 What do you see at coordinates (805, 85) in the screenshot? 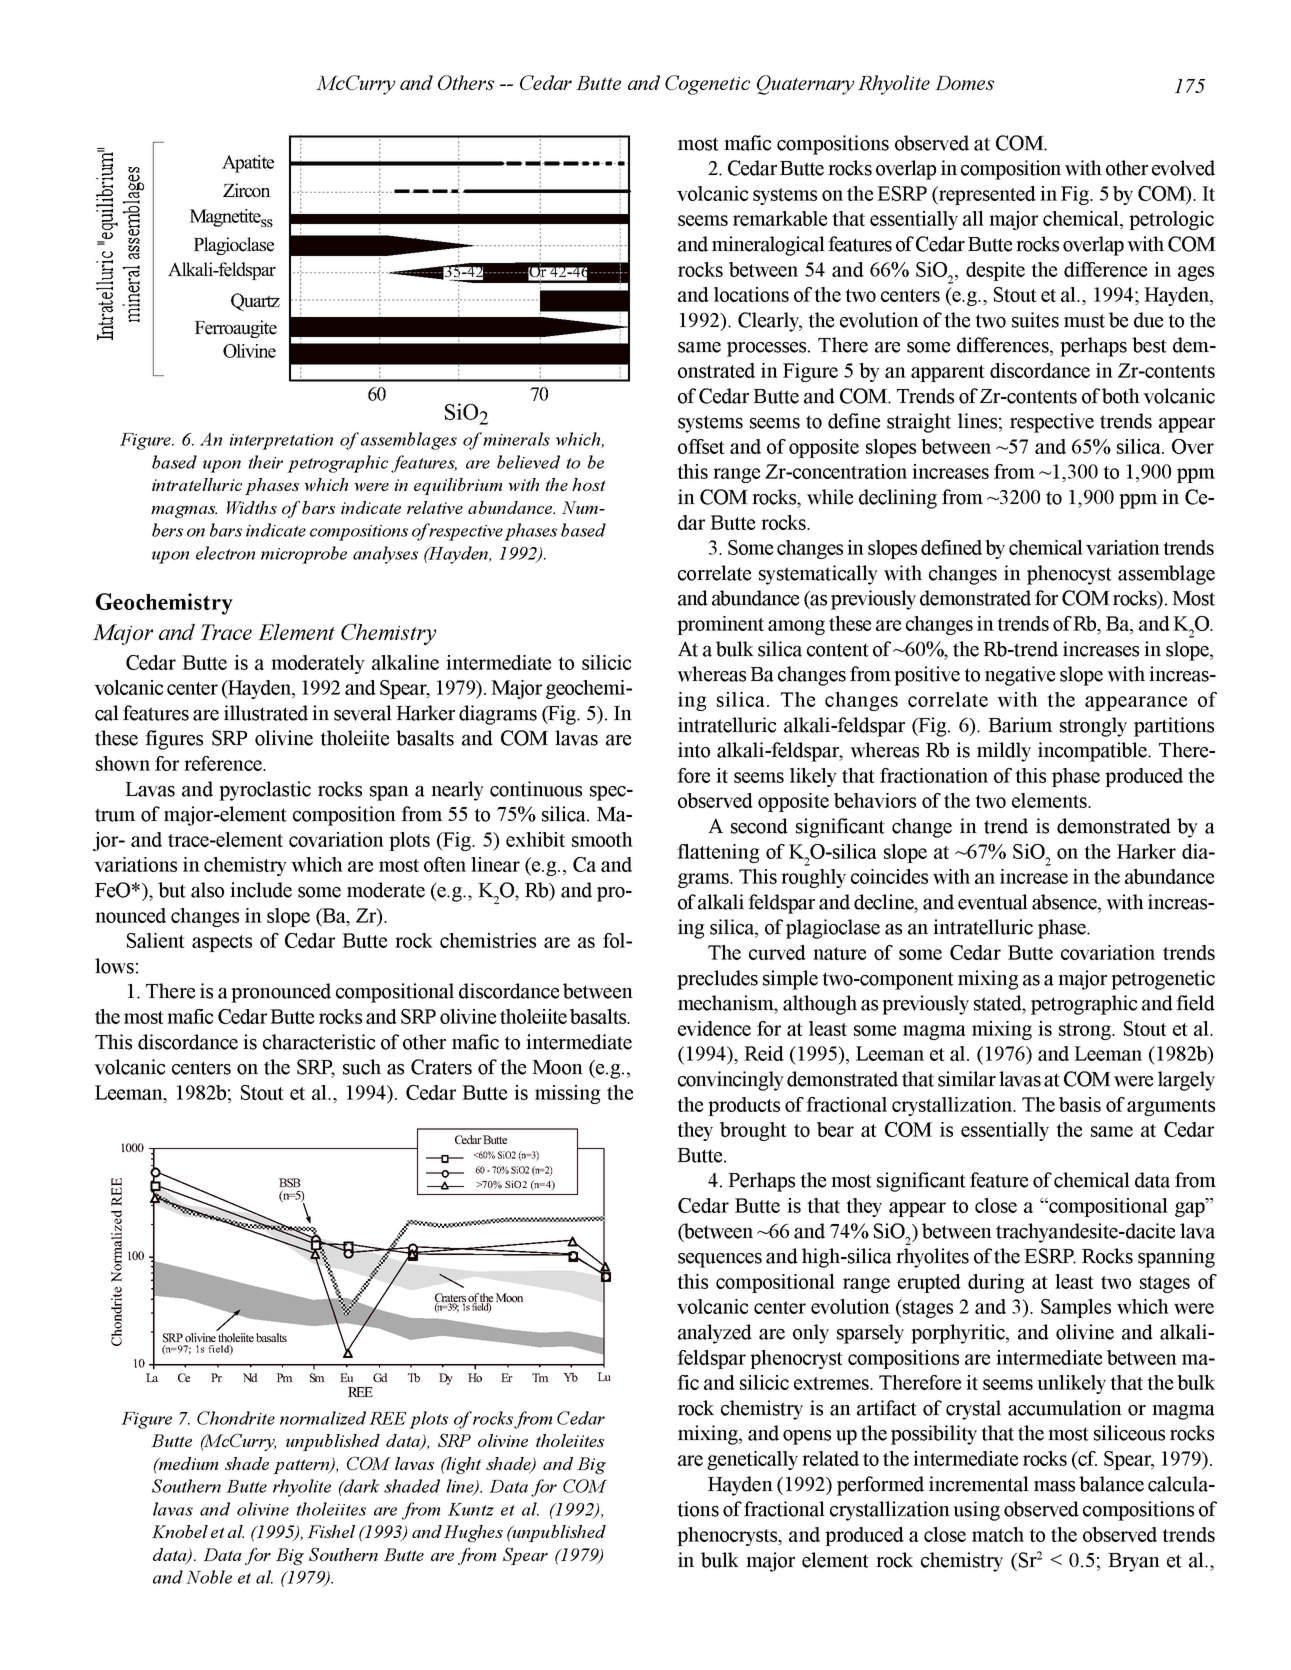
I see `Quaternary` at bounding box center [805, 85].
